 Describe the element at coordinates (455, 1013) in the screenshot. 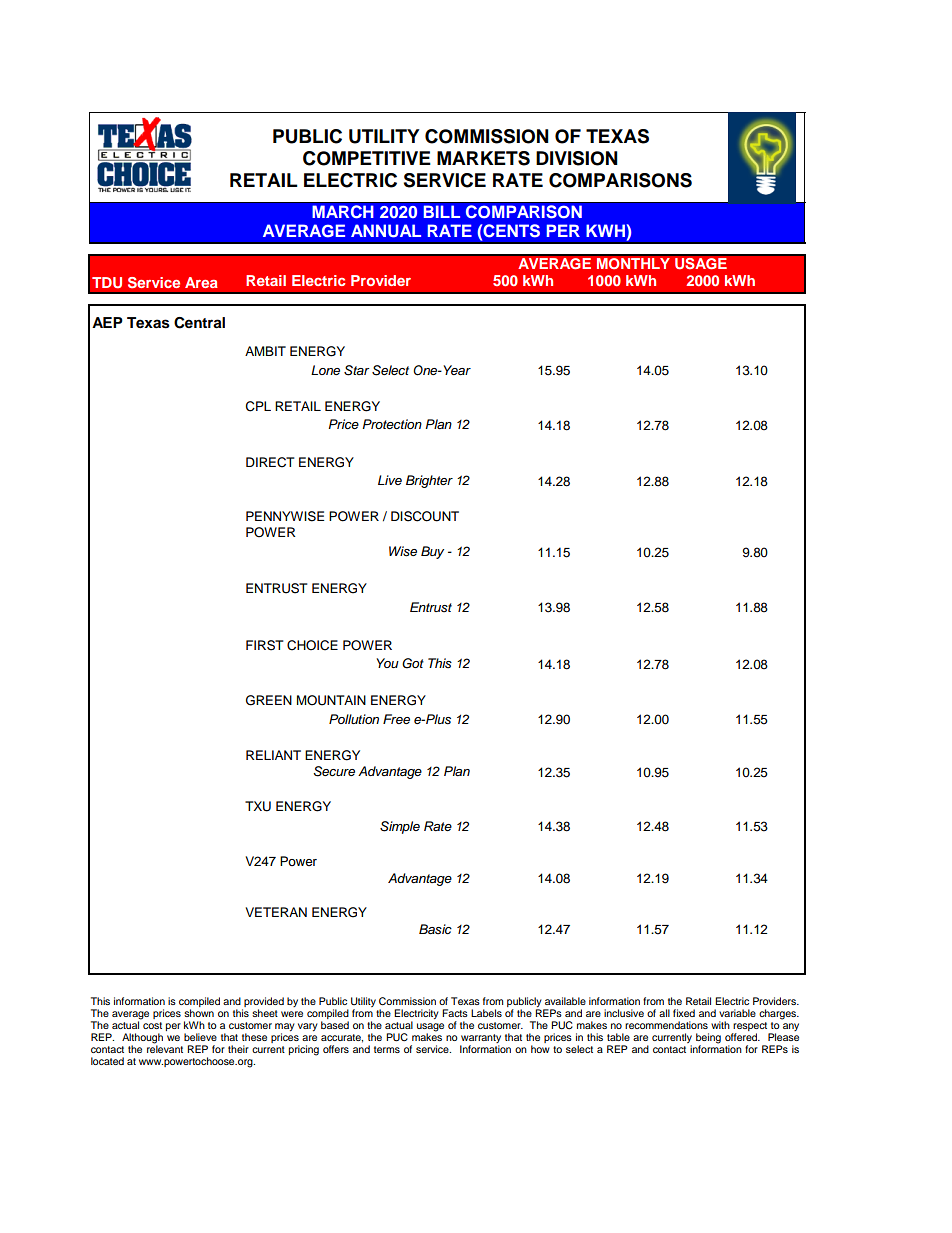

I see `Facts` at that location.
